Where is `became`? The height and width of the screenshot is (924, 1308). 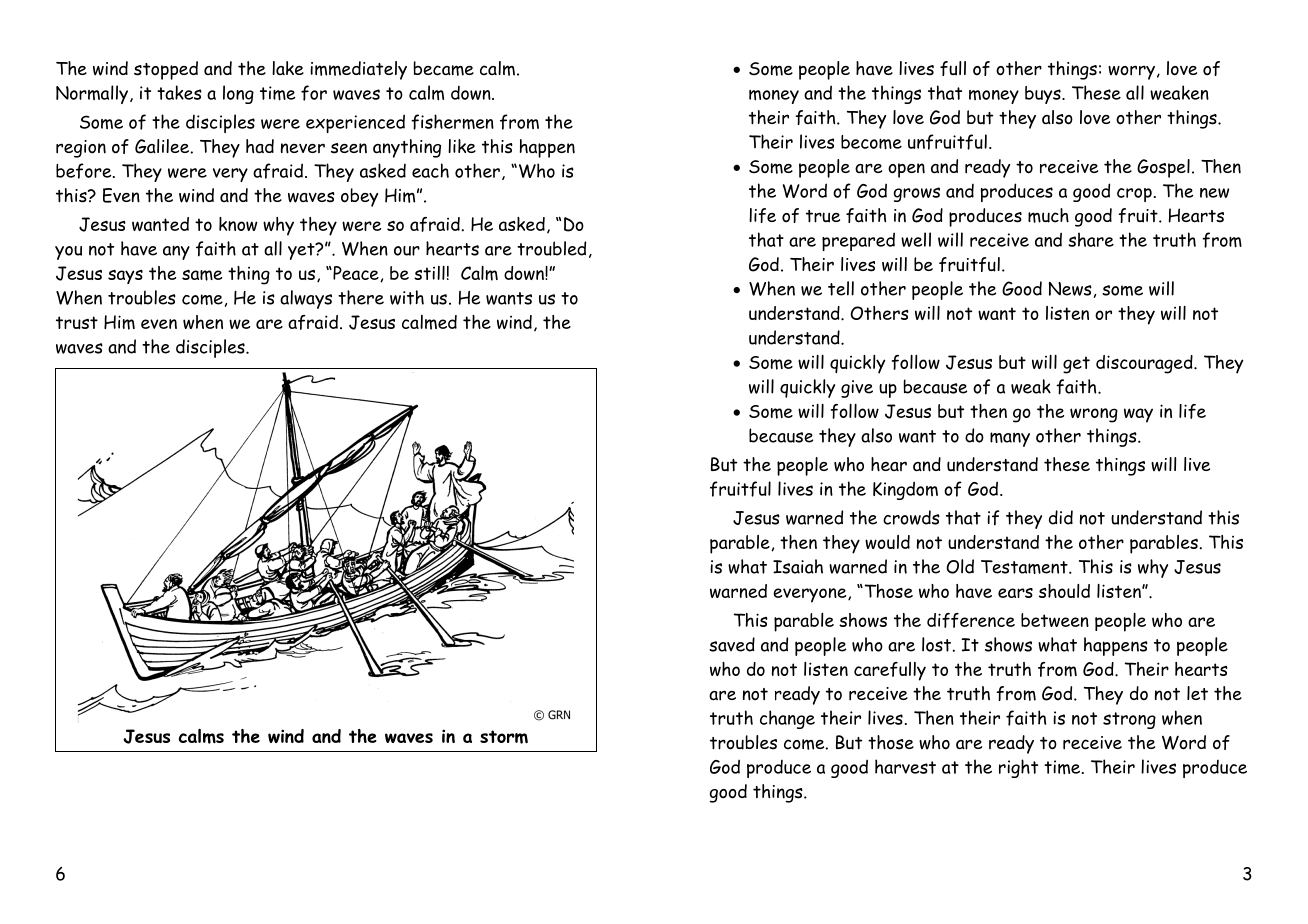 became is located at coordinates (444, 68).
